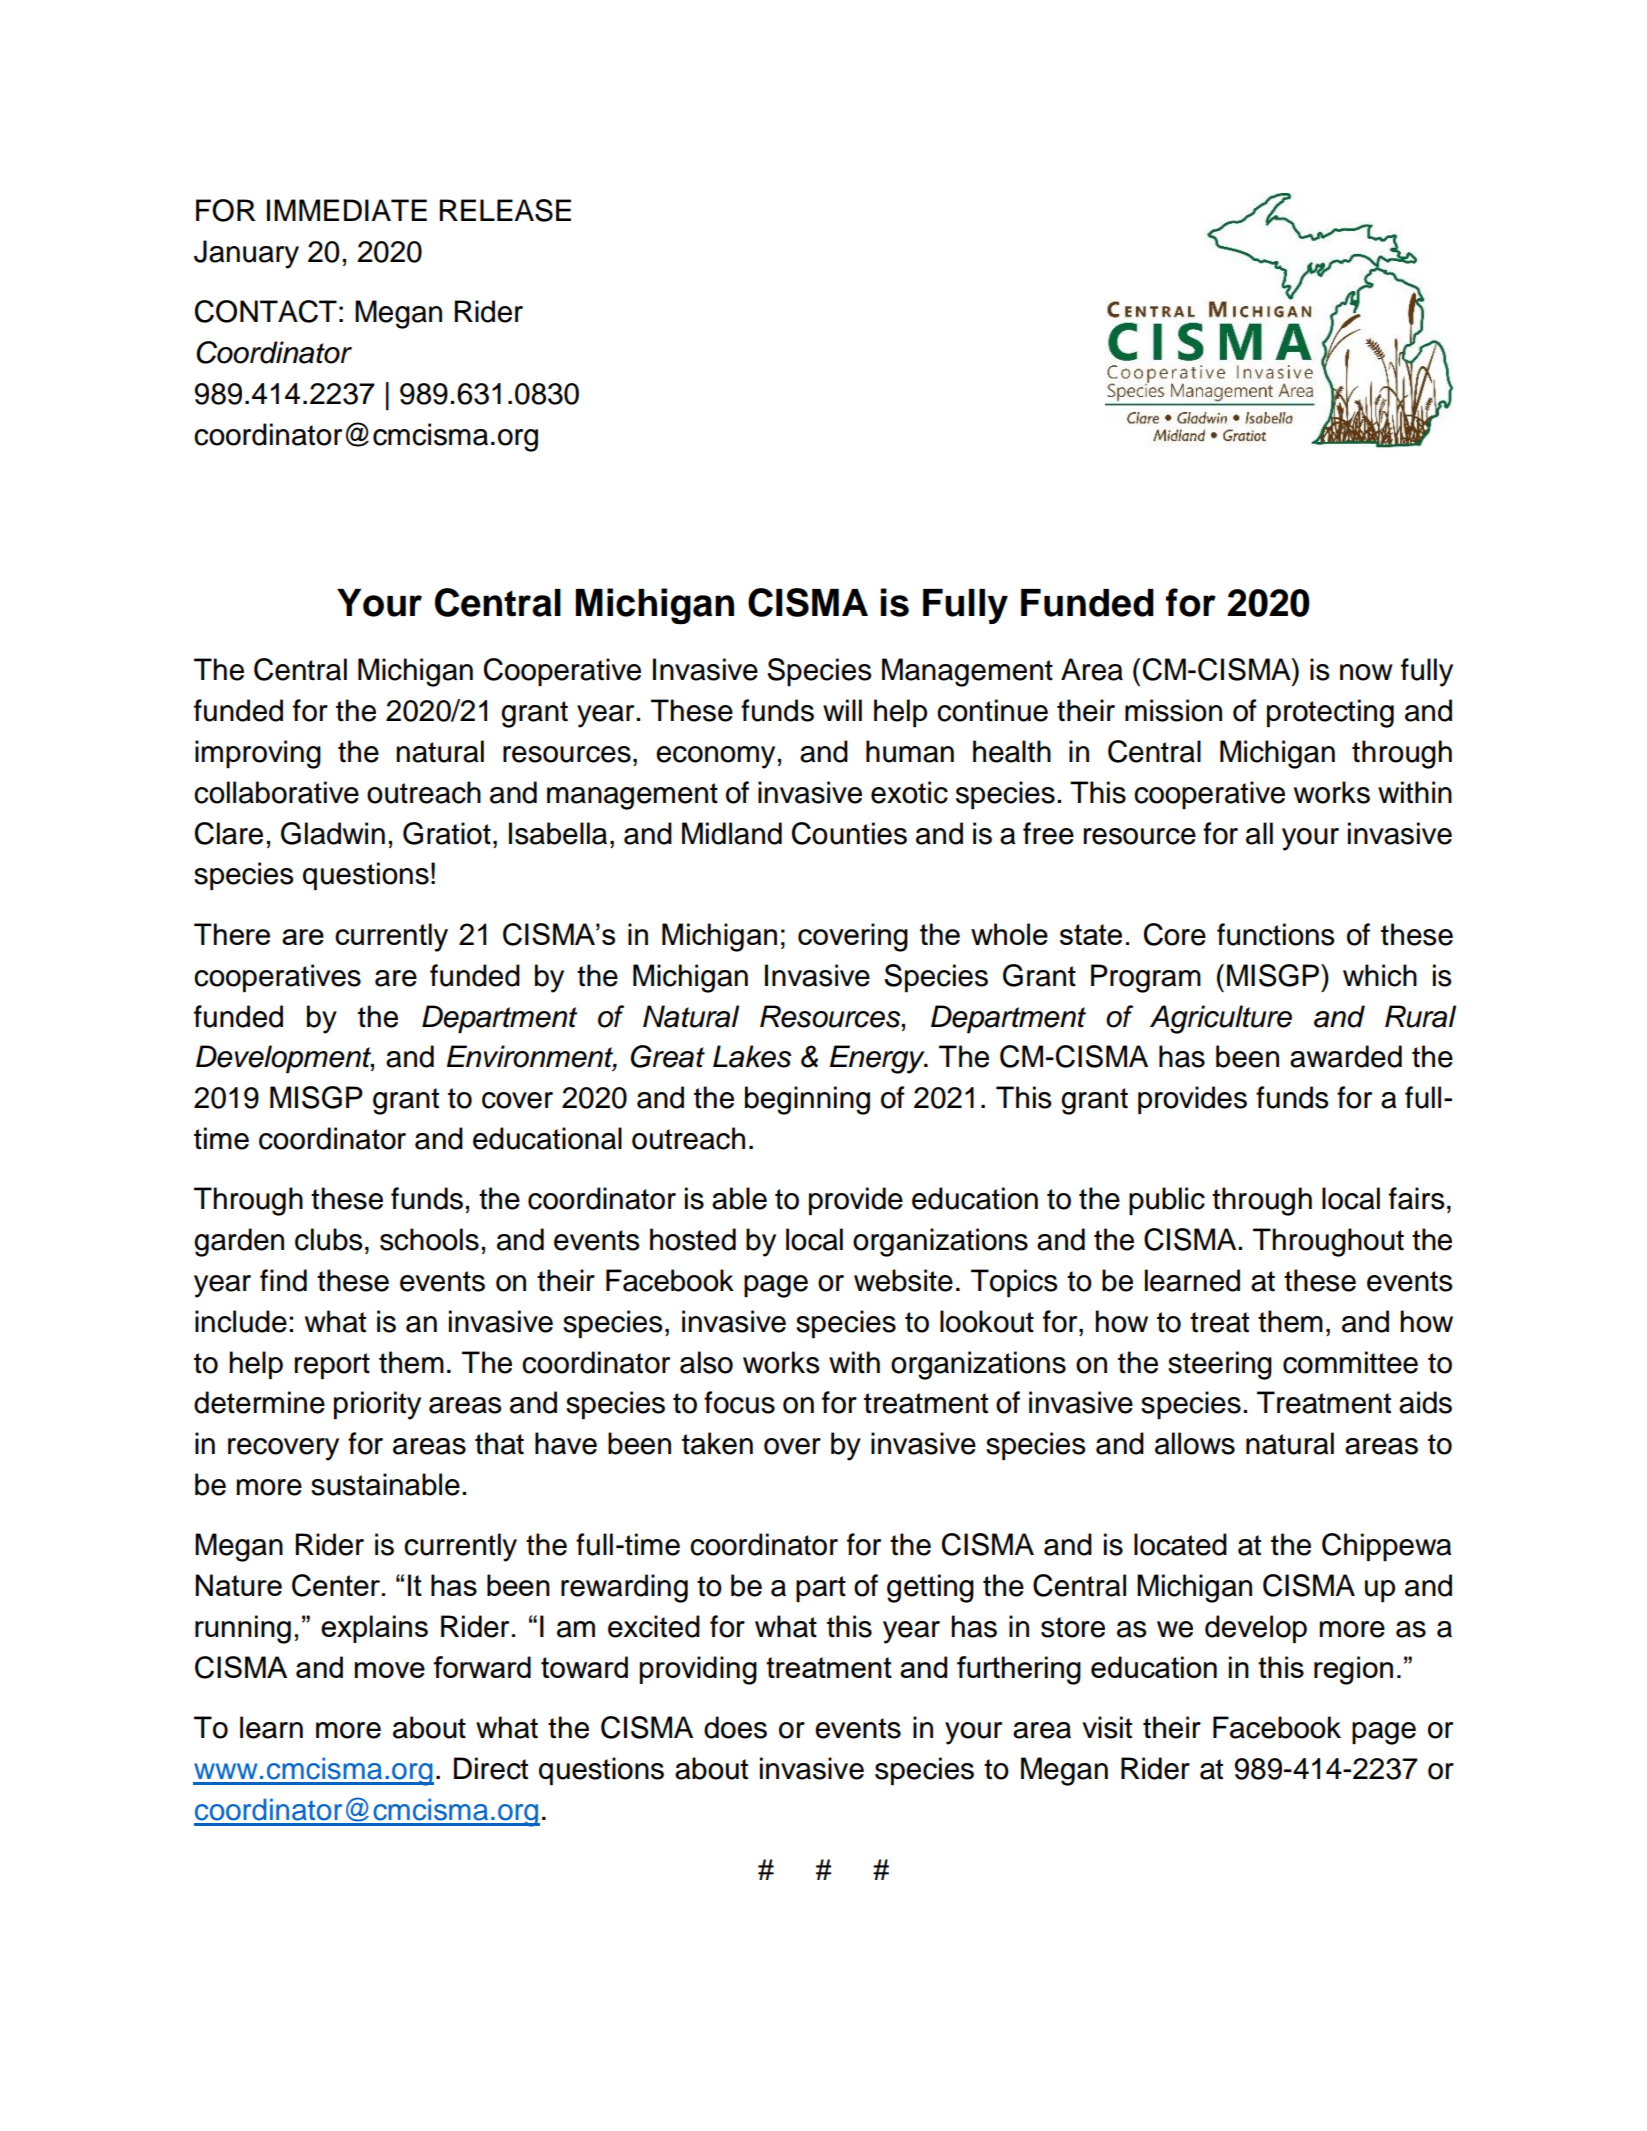 Image resolution: width=1647 pixels, height=2131 pixels. Describe the element at coordinates (390, 1670) in the document. I see `move` at that location.
